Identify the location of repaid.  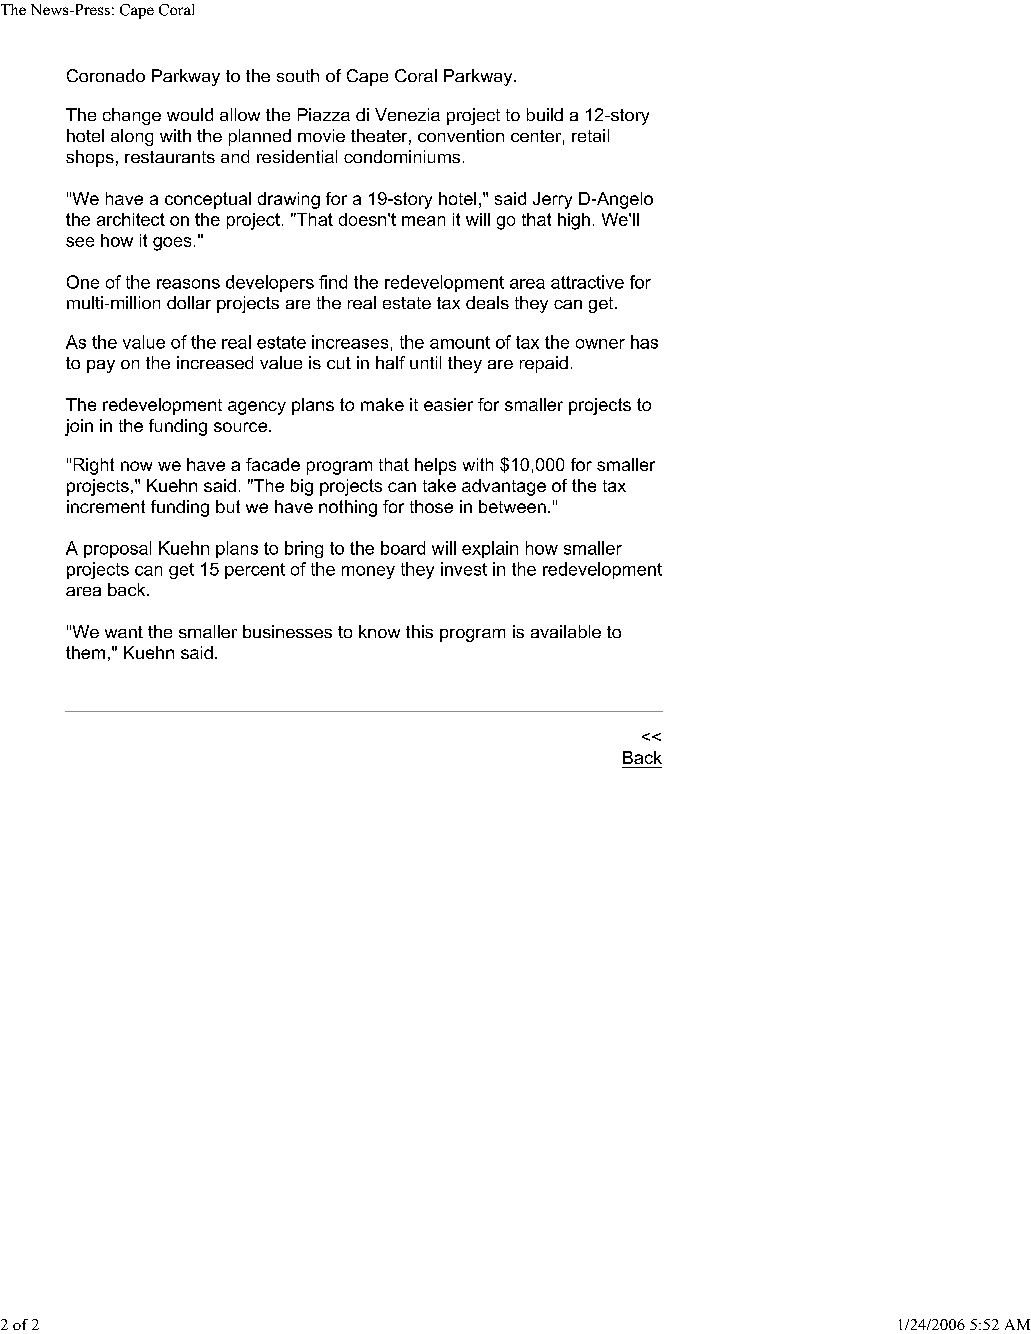
(544, 364).
